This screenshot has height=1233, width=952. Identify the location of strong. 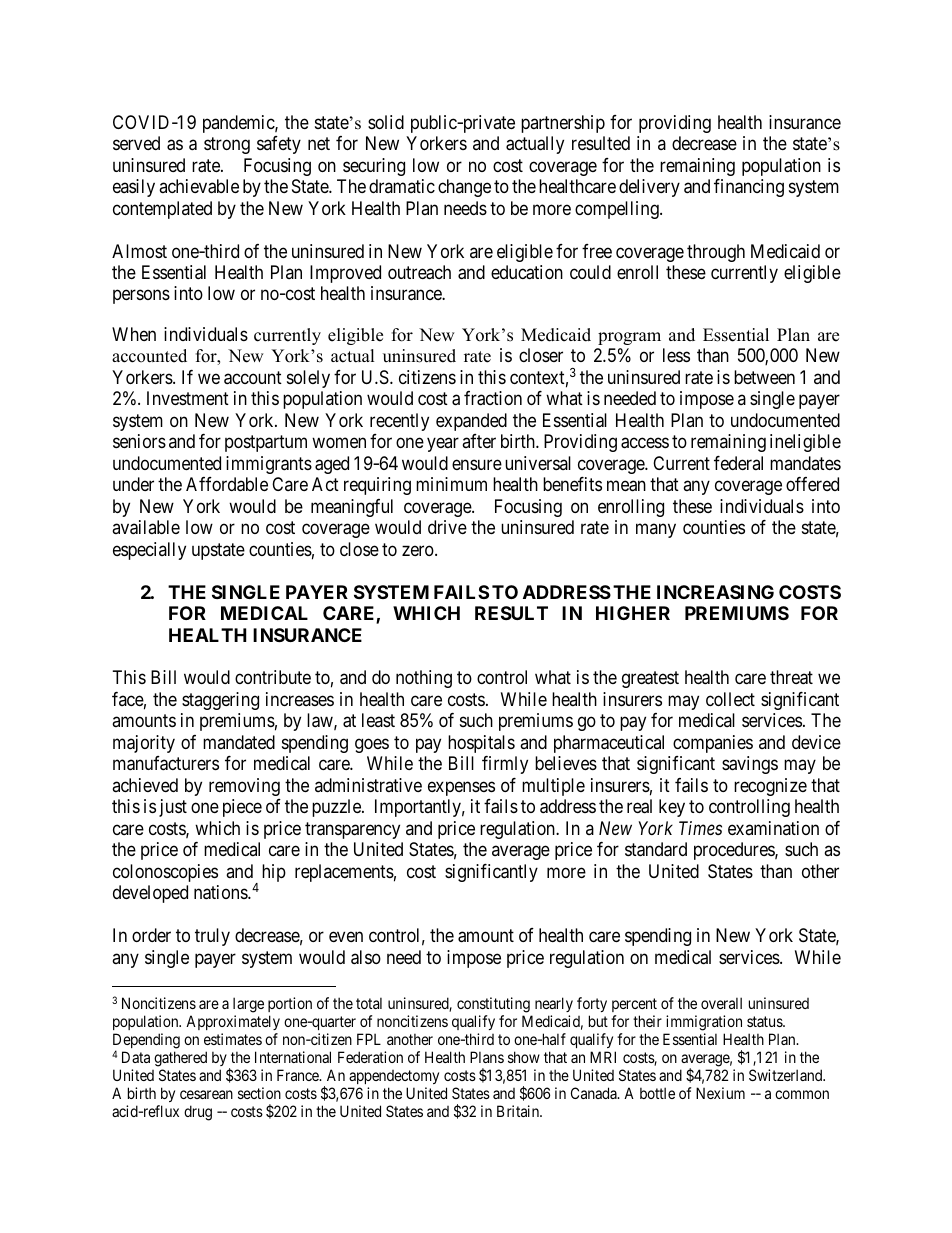
(227, 145).
